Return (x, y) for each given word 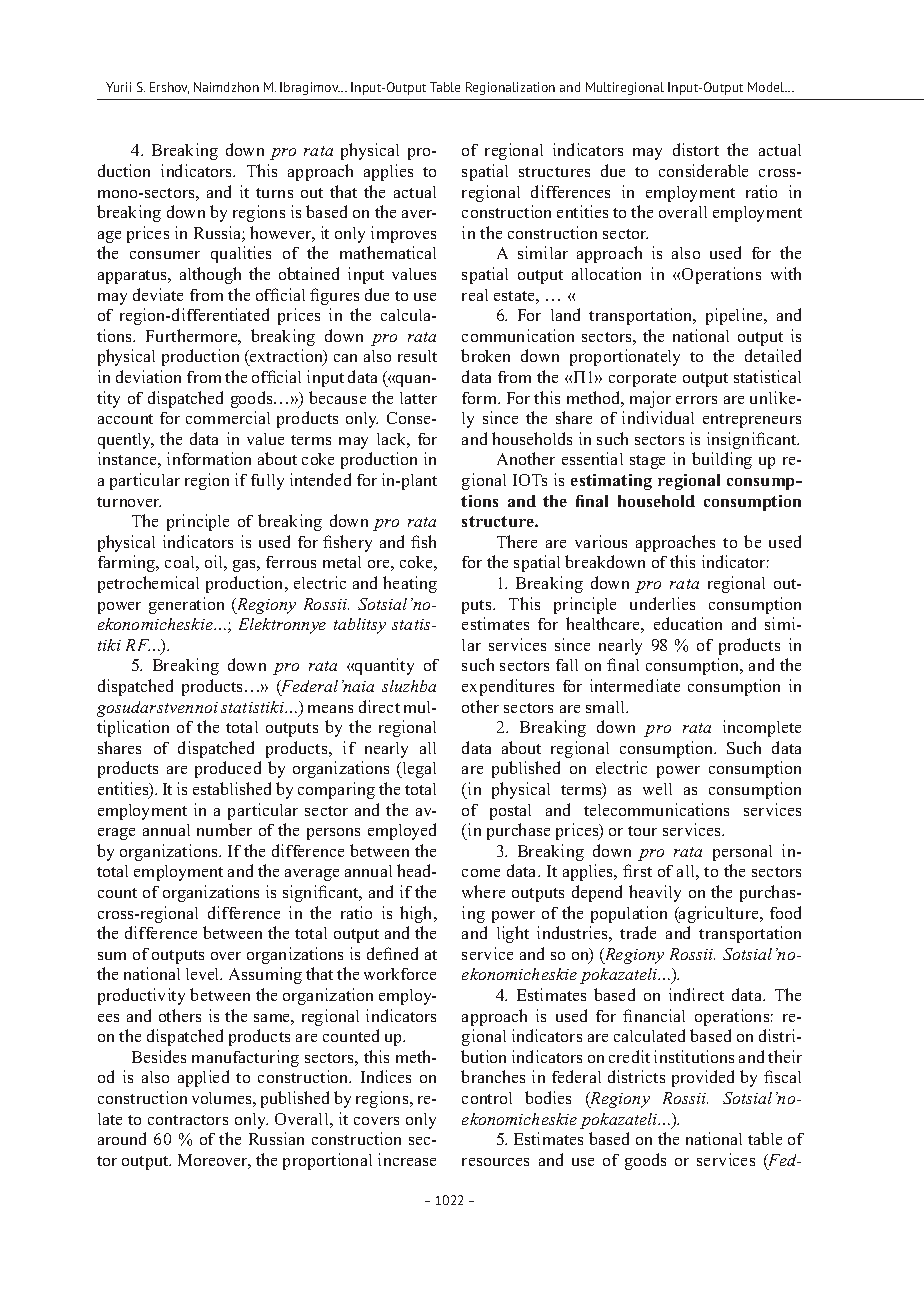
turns (274, 193)
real (475, 295)
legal (418, 770)
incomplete (762, 728)
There (517, 541)
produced (228, 769)
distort (696, 149)
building (722, 460)
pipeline (735, 316)
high (417, 914)
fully (267, 482)
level (204, 974)
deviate (158, 294)
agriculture (719, 914)
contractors (188, 1120)
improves (403, 234)
